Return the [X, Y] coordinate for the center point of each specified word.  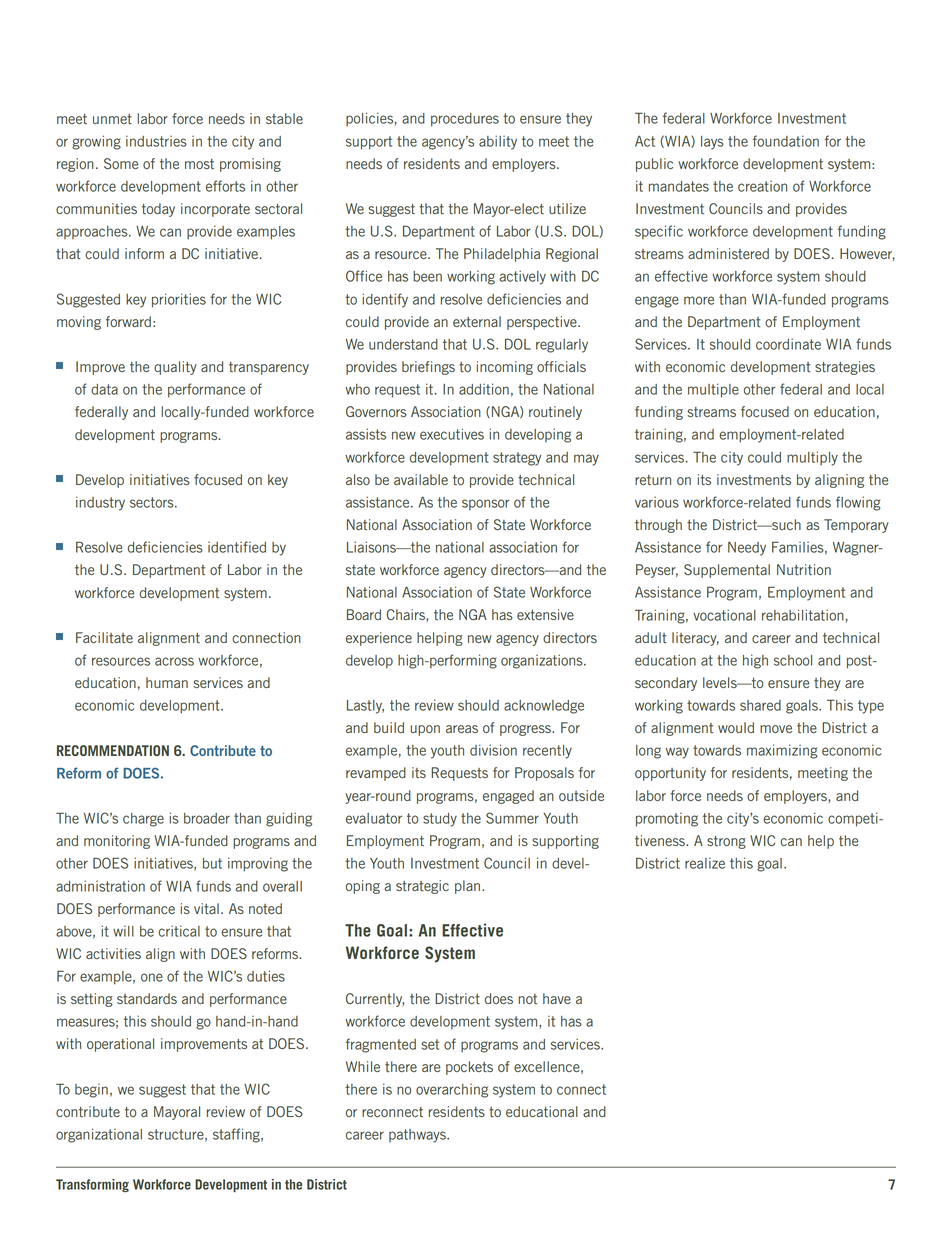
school [793, 660]
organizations [543, 661]
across [174, 661]
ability [498, 142]
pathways [418, 1136]
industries [156, 141]
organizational [99, 1135]
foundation [786, 141]
